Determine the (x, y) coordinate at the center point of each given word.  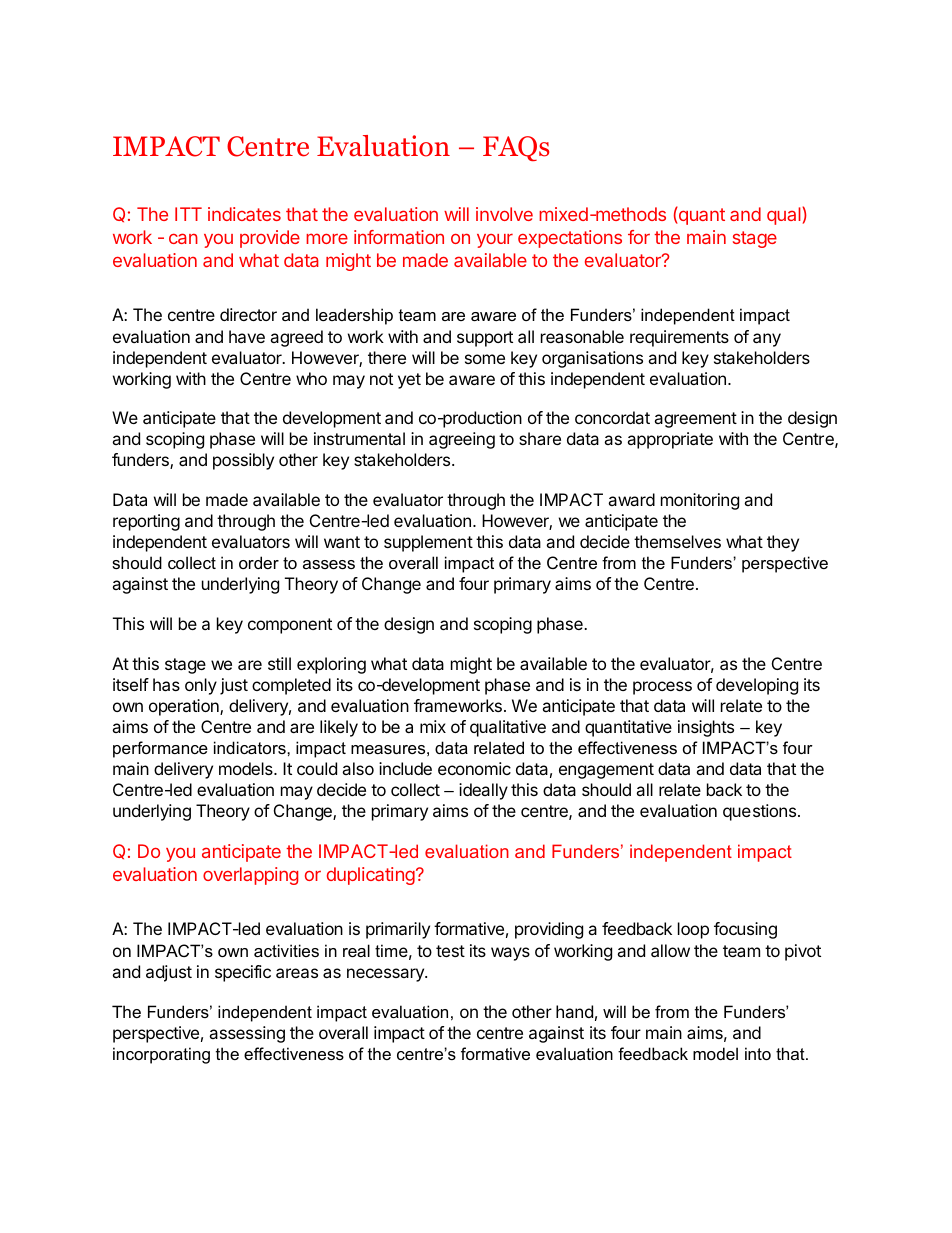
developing (757, 686)
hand (574, 1011)
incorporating (161, 1055)
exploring (331, 665)
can (183, 238)
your (495, 241)
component (290, 626)
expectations (570, 239)
